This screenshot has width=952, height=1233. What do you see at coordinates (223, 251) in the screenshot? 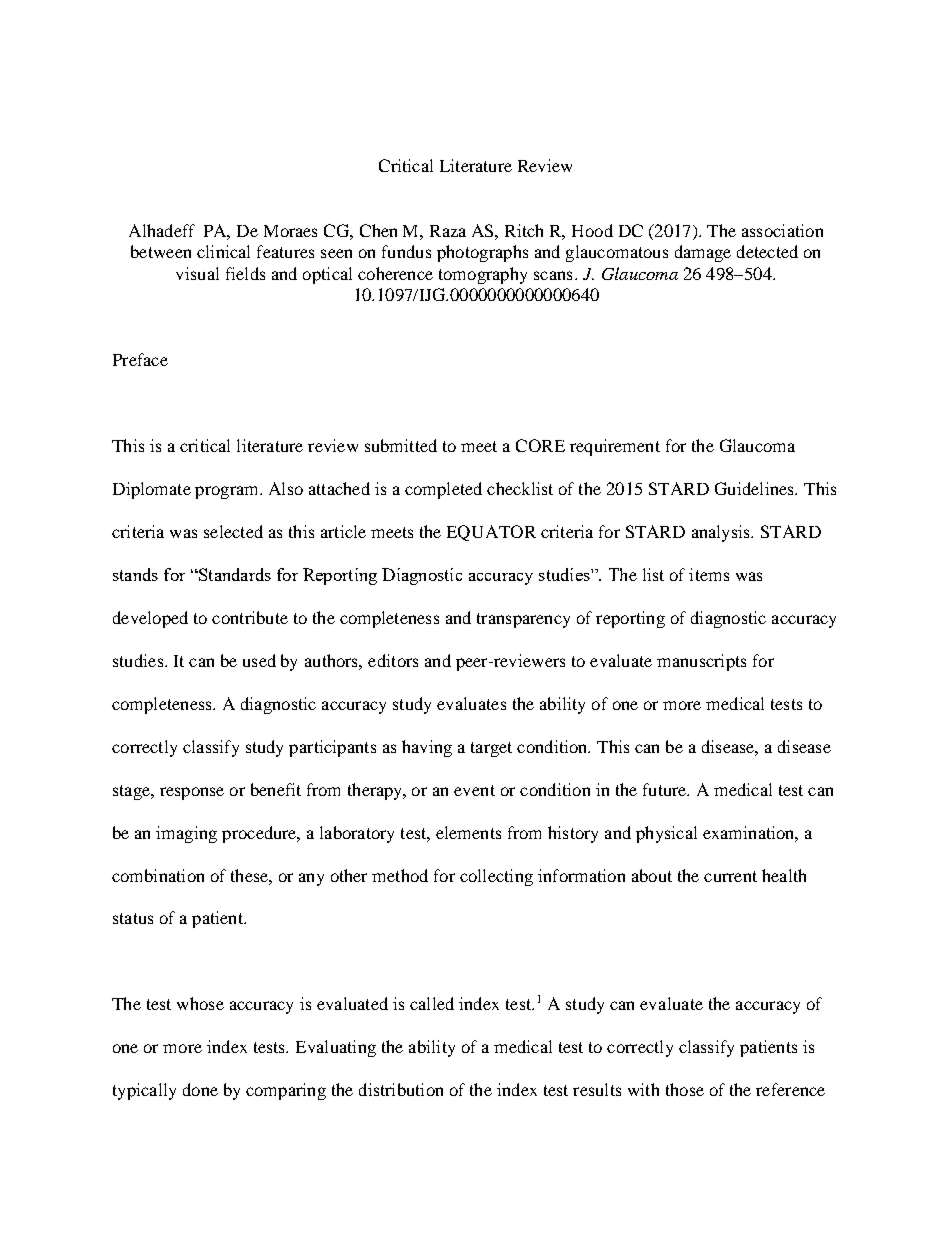
I see `clinical` at bounding box center [223, 251].
